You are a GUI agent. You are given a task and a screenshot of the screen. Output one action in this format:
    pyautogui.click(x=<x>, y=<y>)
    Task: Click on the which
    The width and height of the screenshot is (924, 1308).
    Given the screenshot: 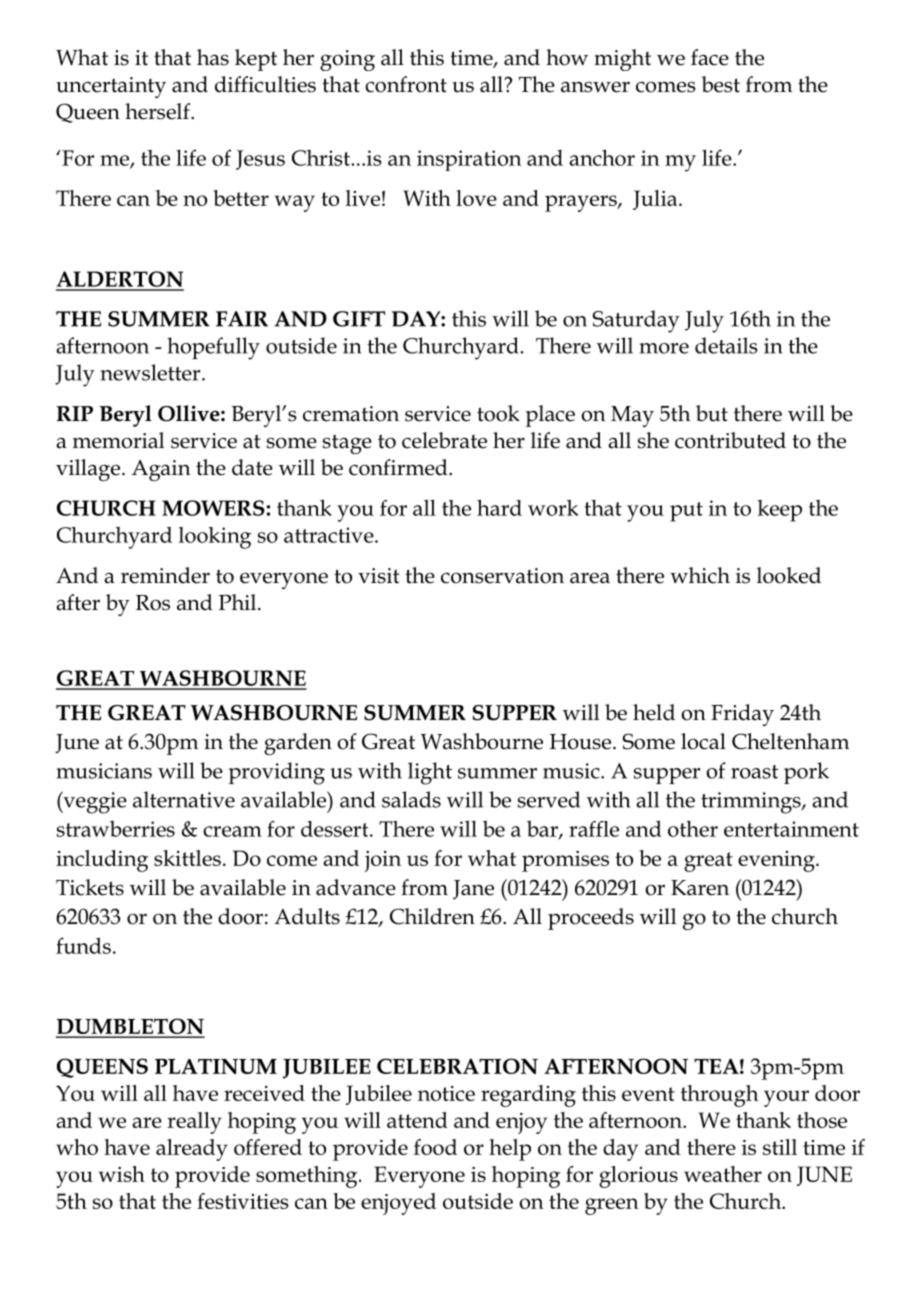 What is the action you would take?
    pyautogui.click(x=700, y=575)
